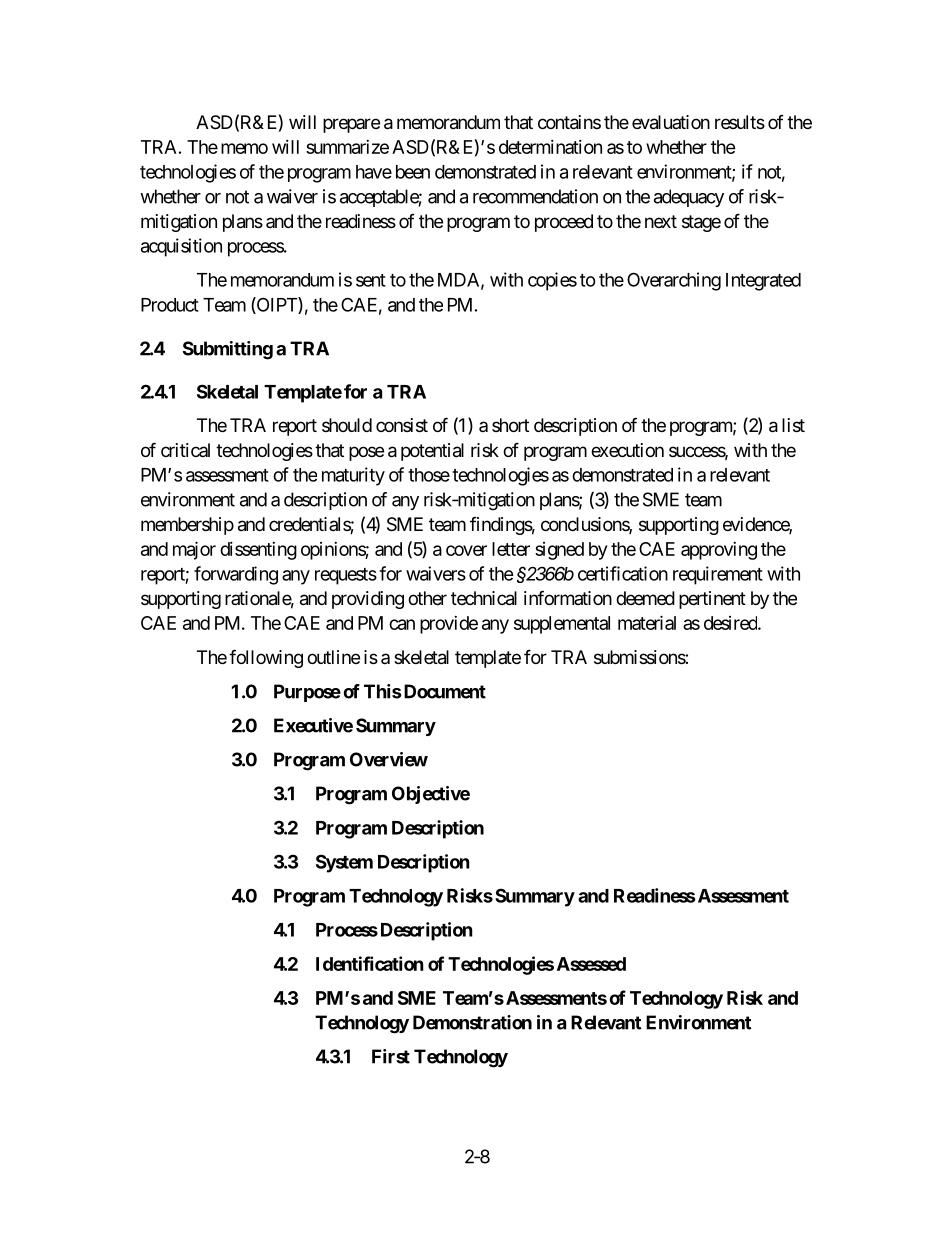 The height and width of the document is (1233, 952). I want to click on list, so click(793, 425).
